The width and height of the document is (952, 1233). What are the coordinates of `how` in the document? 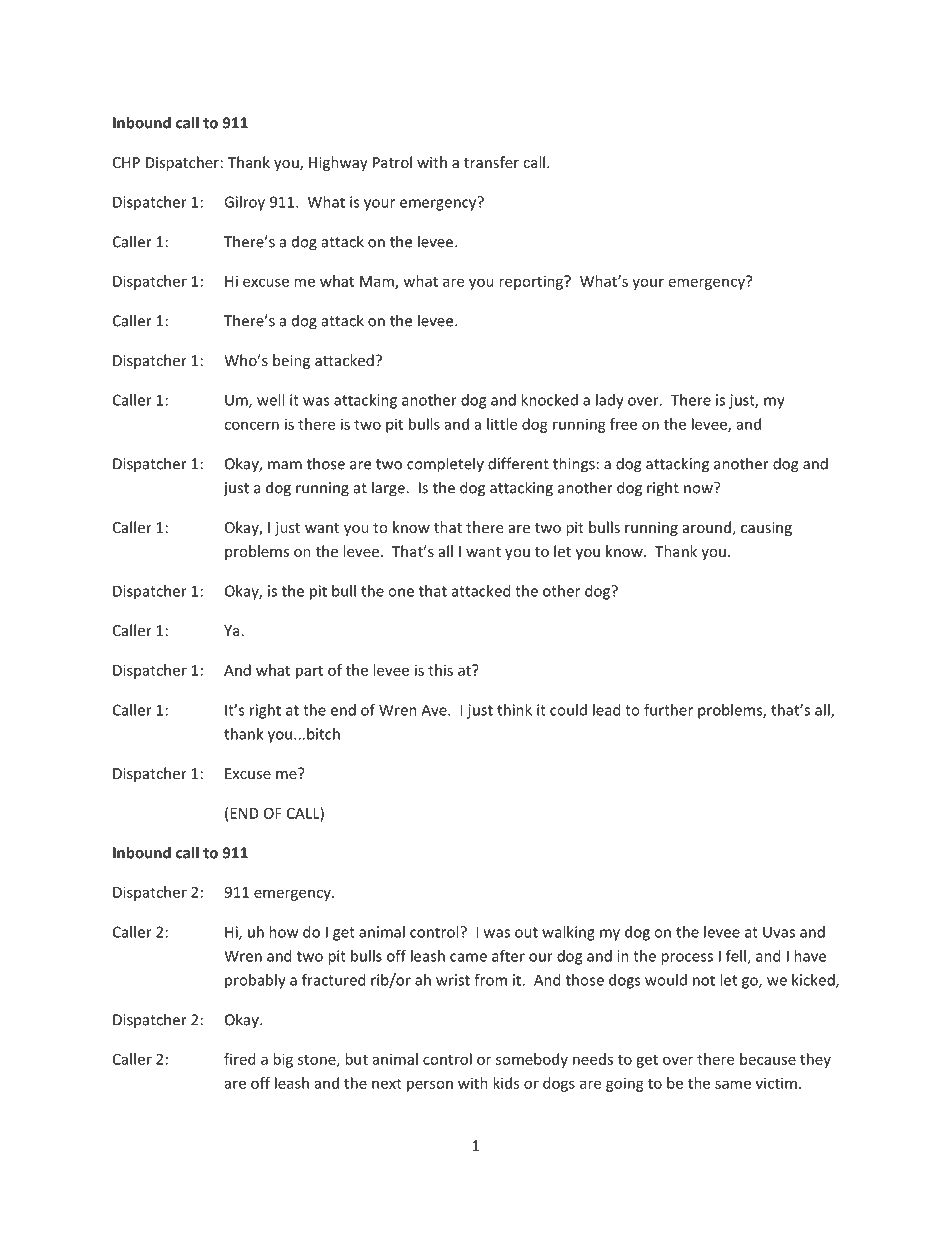 It's located at (283, 932).
